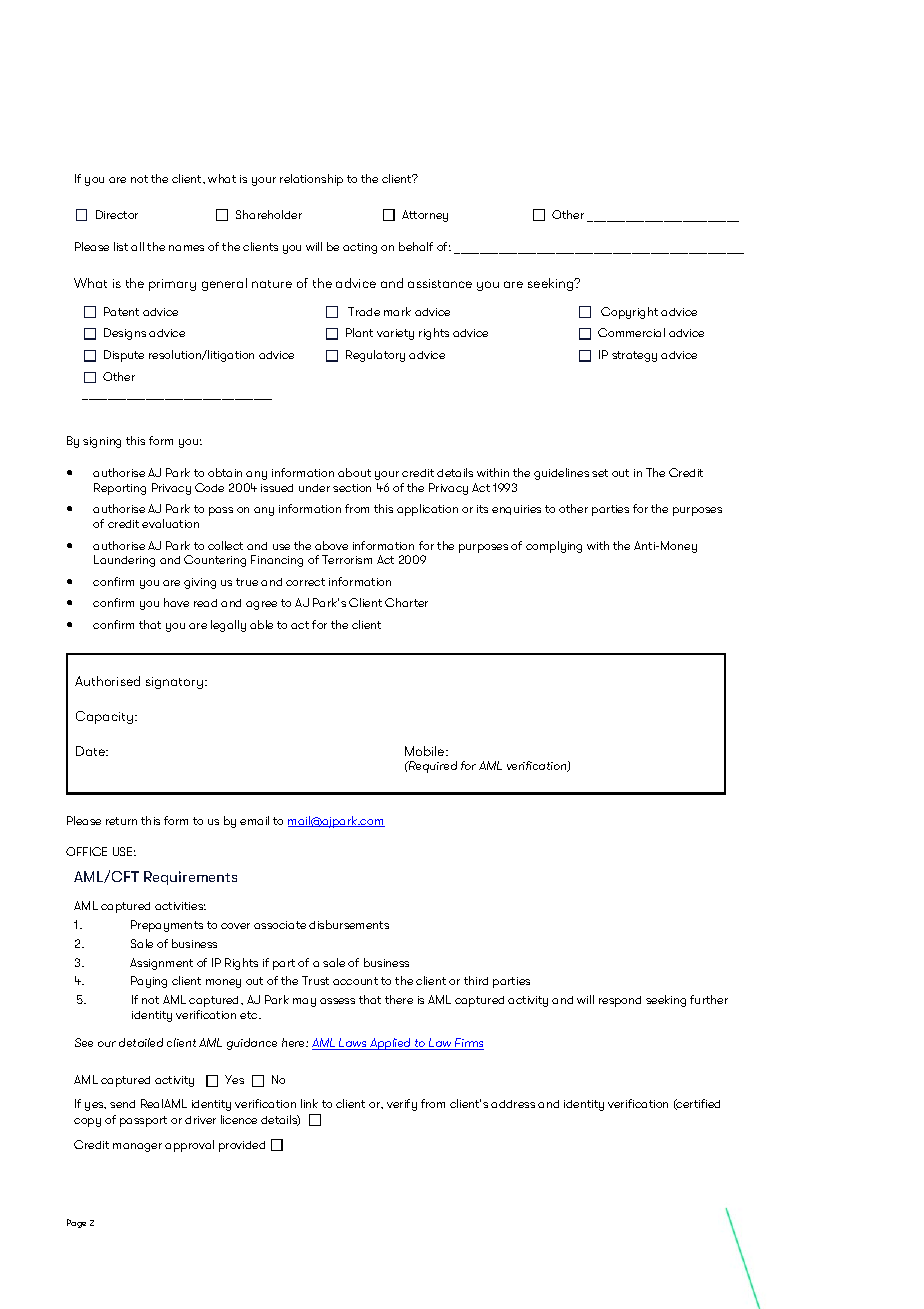 The height and width of the screenshot is (1309, 924). Describe the element at coordinates (600, 473) in the screenshot. I see `set` at that location.
